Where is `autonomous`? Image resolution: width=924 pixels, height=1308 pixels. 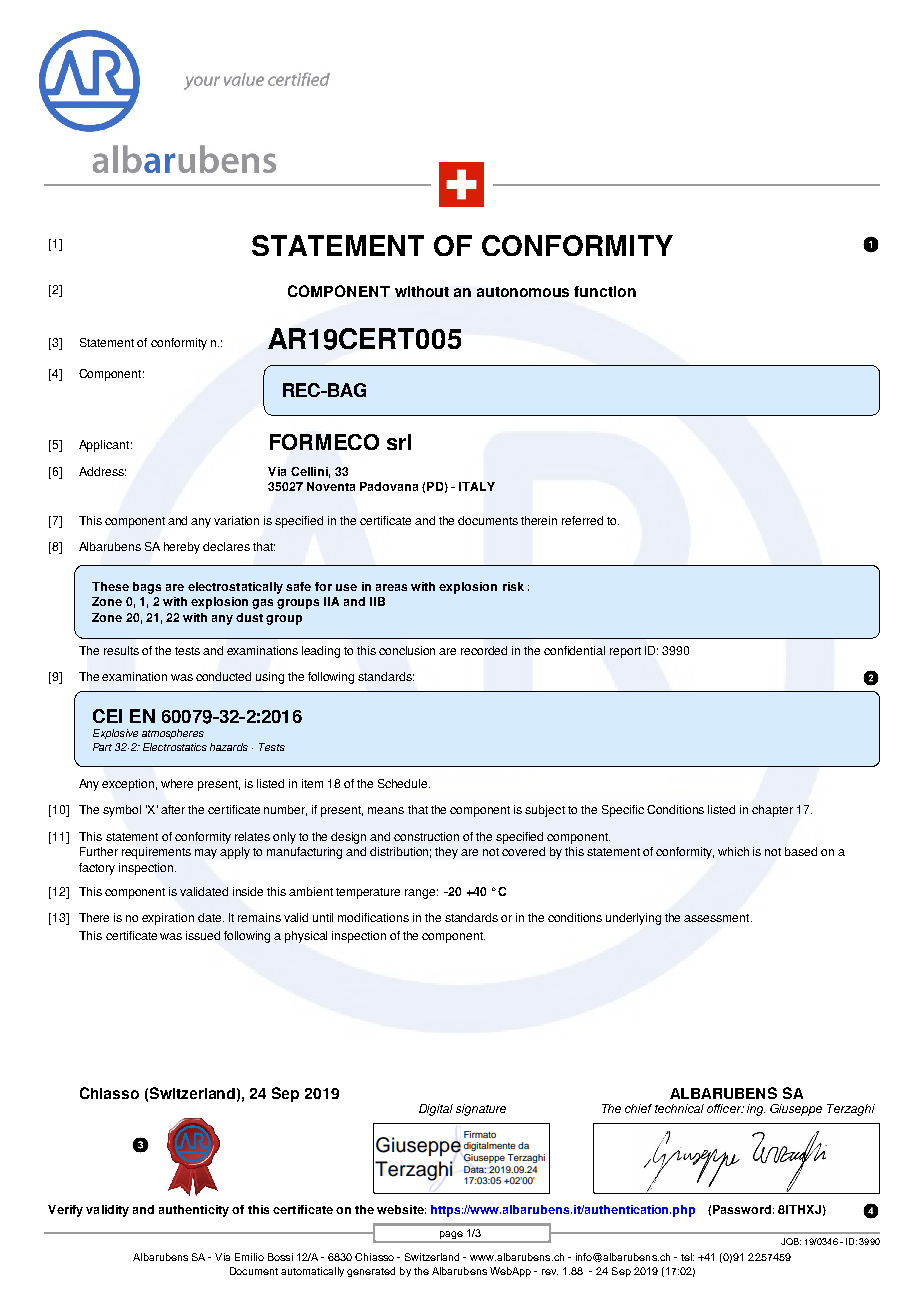
autonomous is located at coordinates (523, 292).
